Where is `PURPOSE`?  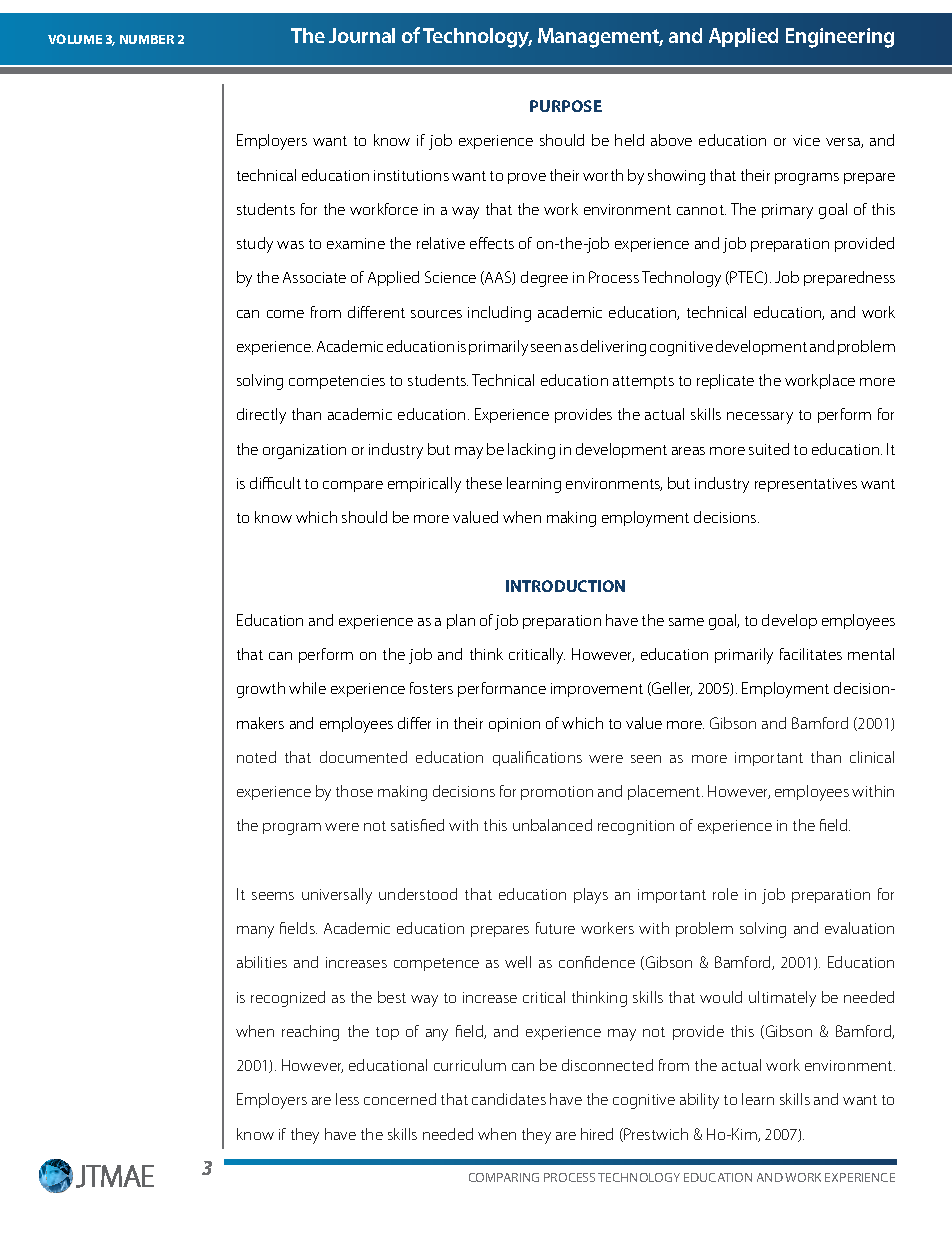 PURPOSE is located at coordinates (566, 106).
